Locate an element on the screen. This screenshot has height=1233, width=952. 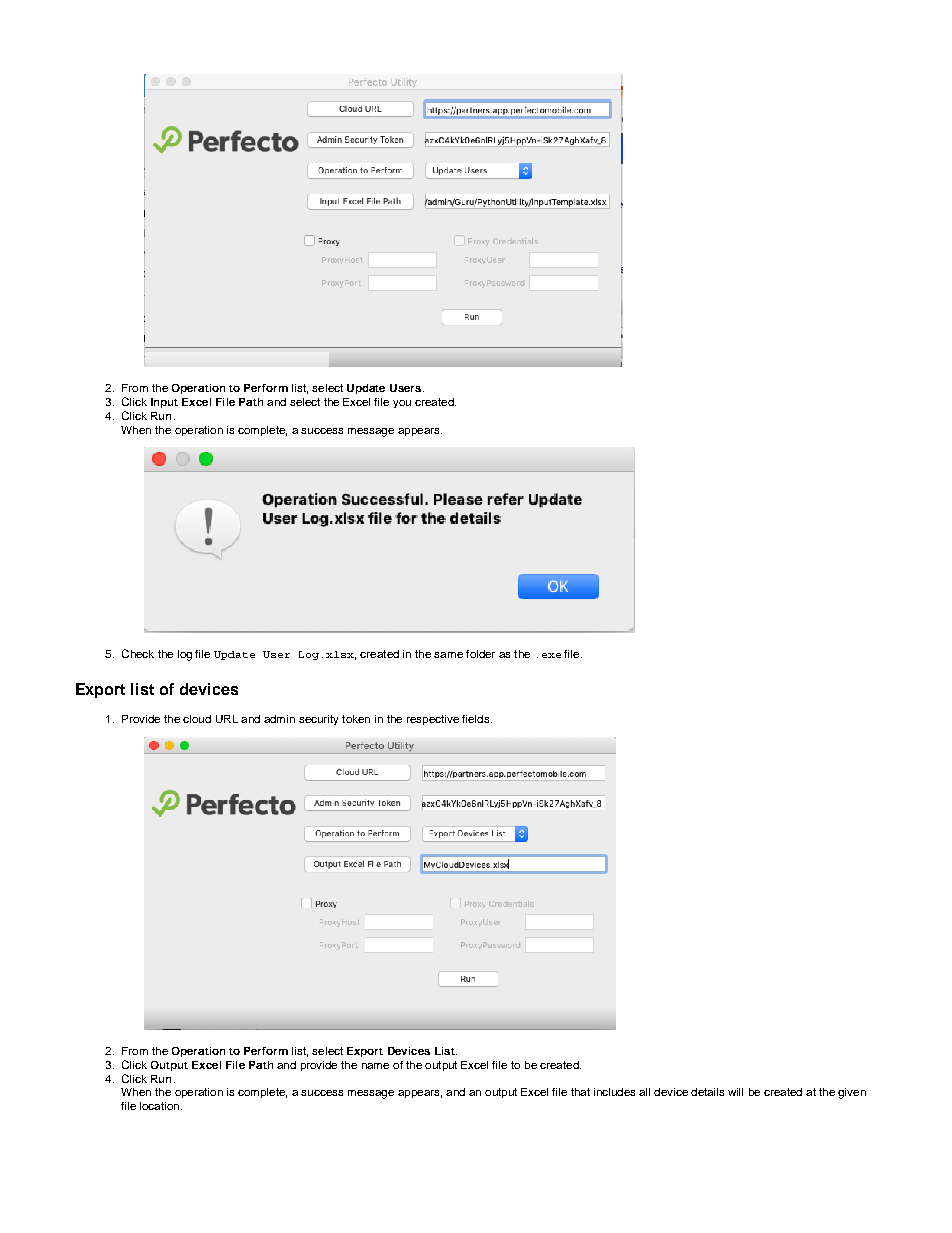
same is located at coordinates (448, 655).
